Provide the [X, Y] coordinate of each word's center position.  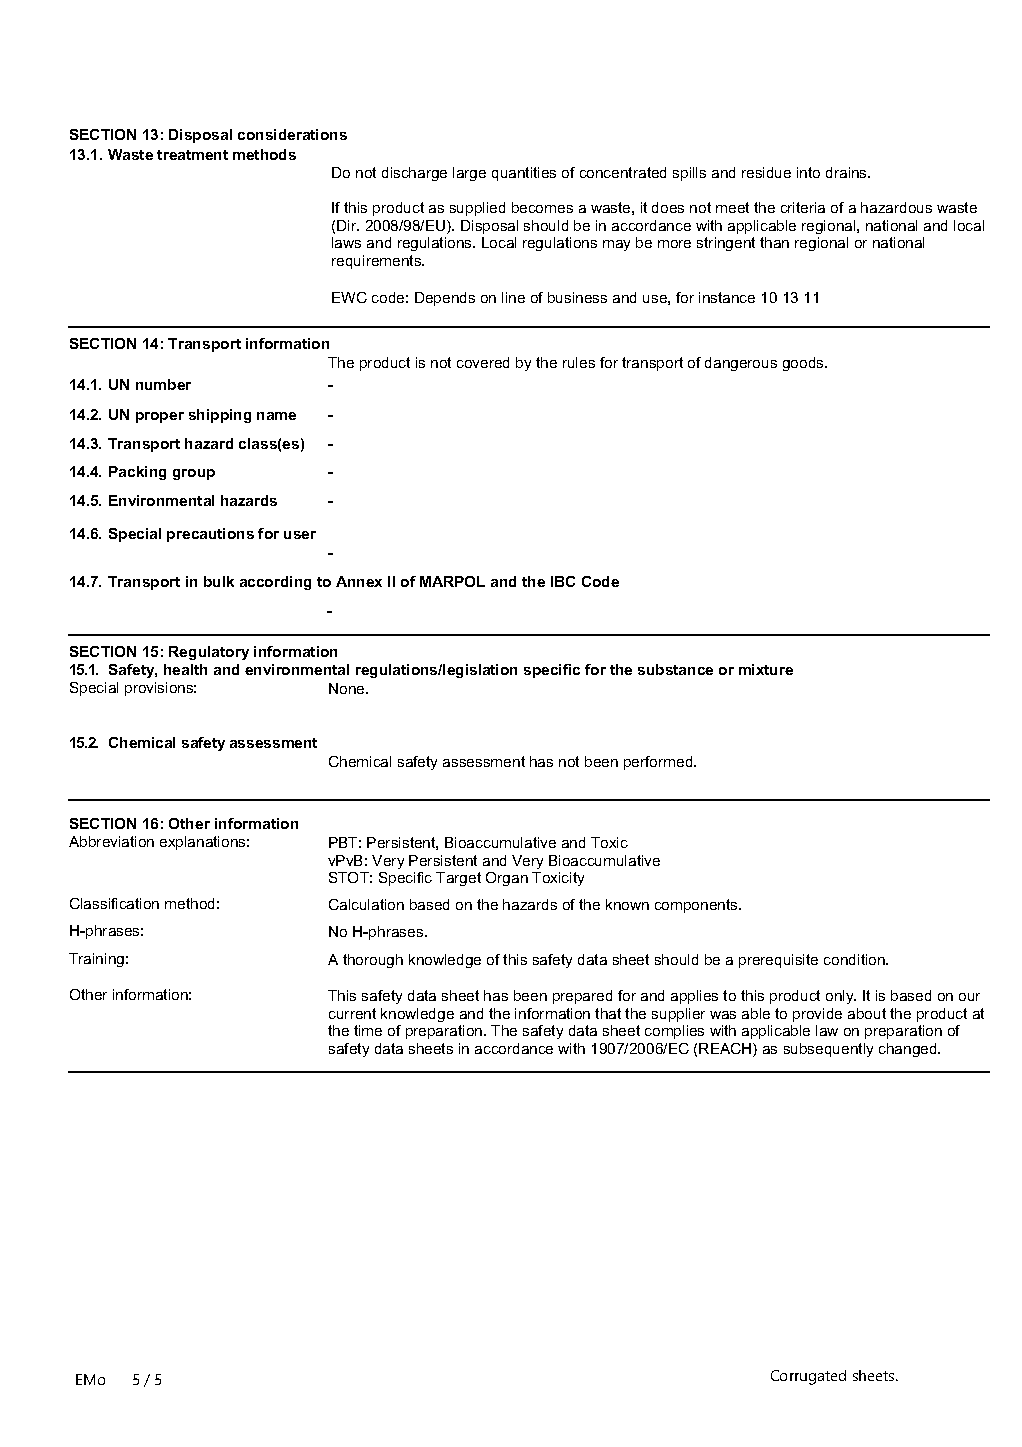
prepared [582, 997]
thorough [373, 961]
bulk [219, 581]
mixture [766, 669]
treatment [192, 155]
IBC [563, 581]
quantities [524, 174]
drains [848, 172]
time [368, 1030]
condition [855, 959]
